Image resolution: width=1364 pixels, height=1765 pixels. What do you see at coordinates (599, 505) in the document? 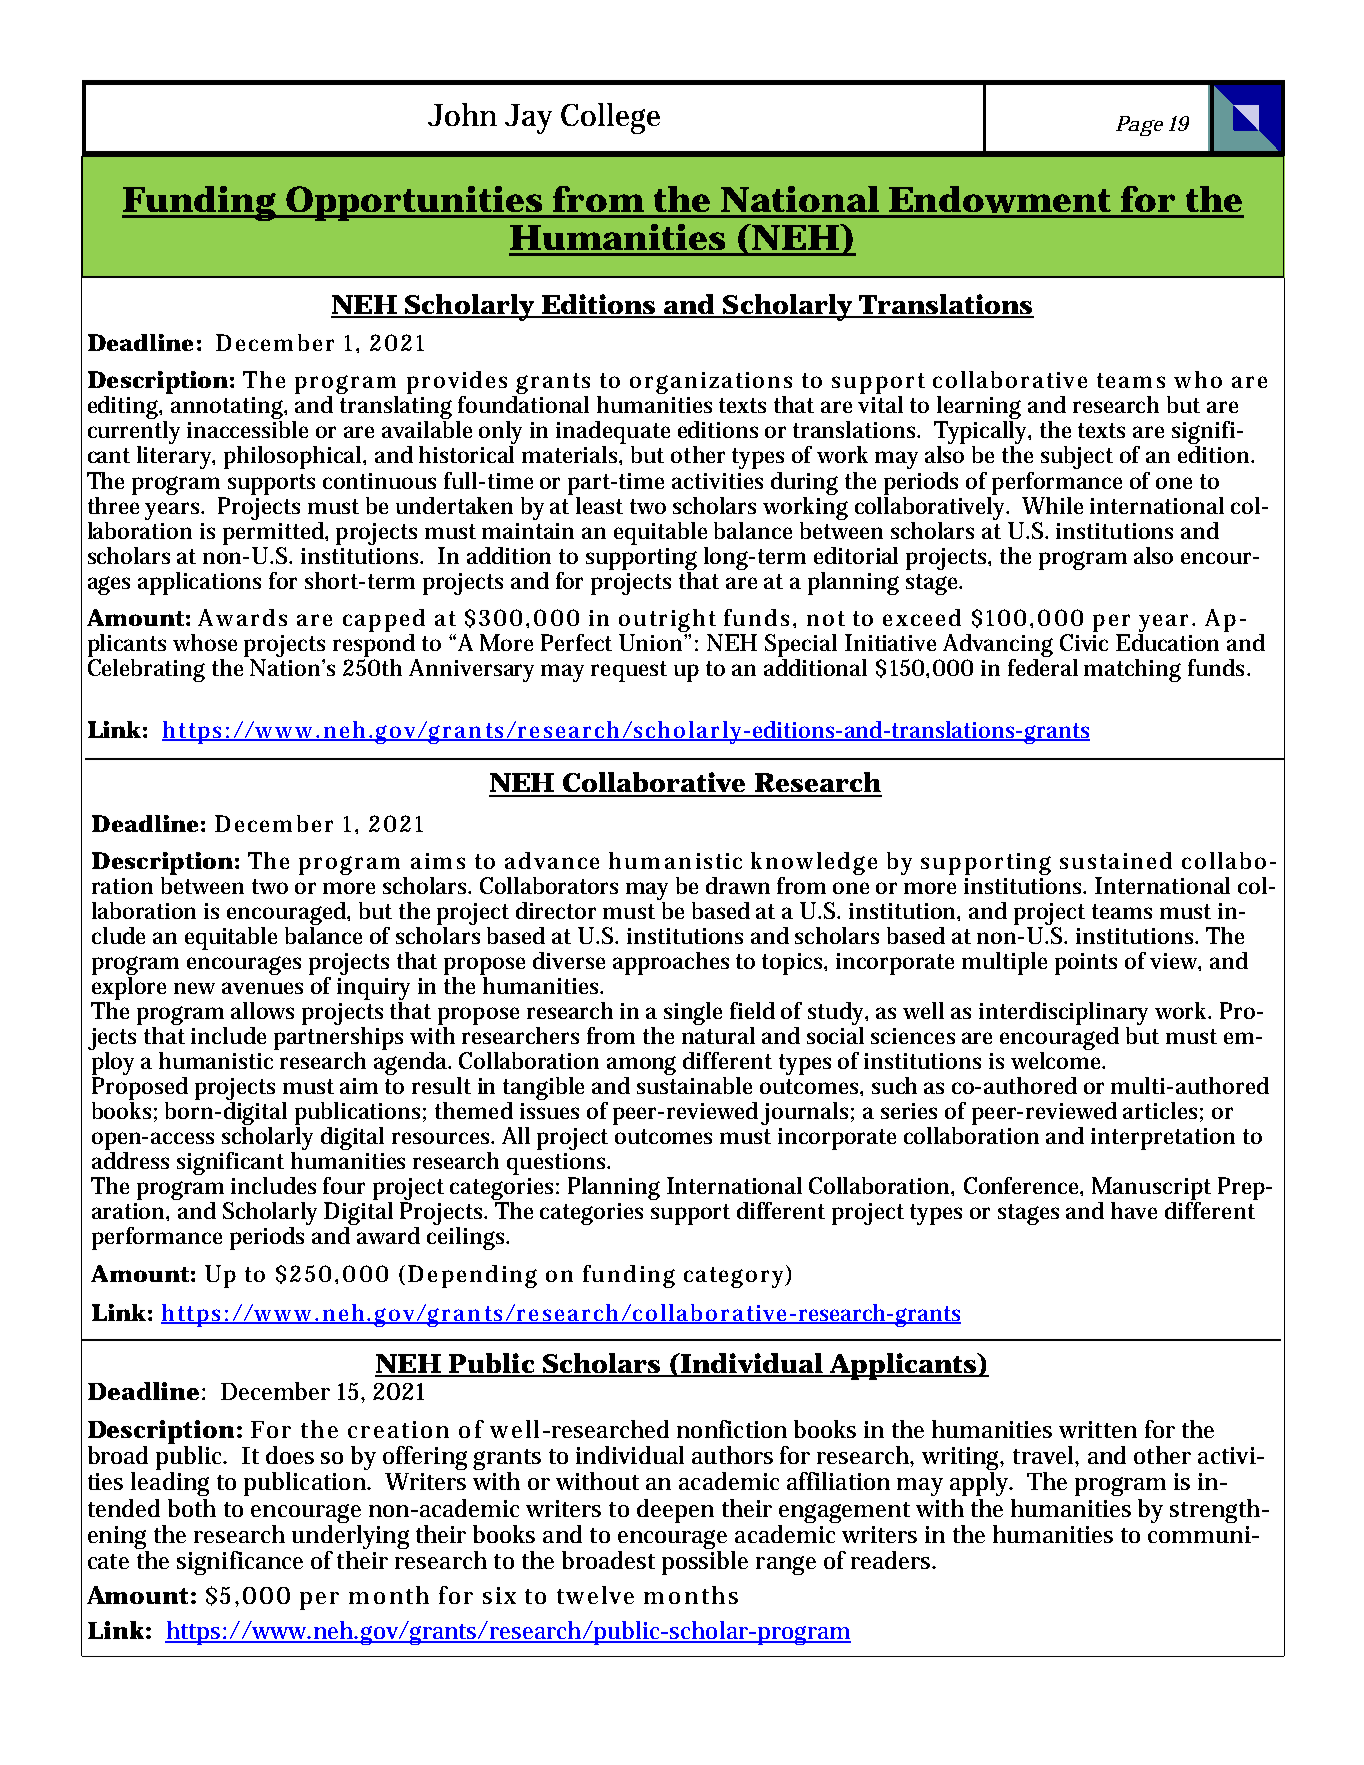
I see `least` at bounding box center [599, 505].
